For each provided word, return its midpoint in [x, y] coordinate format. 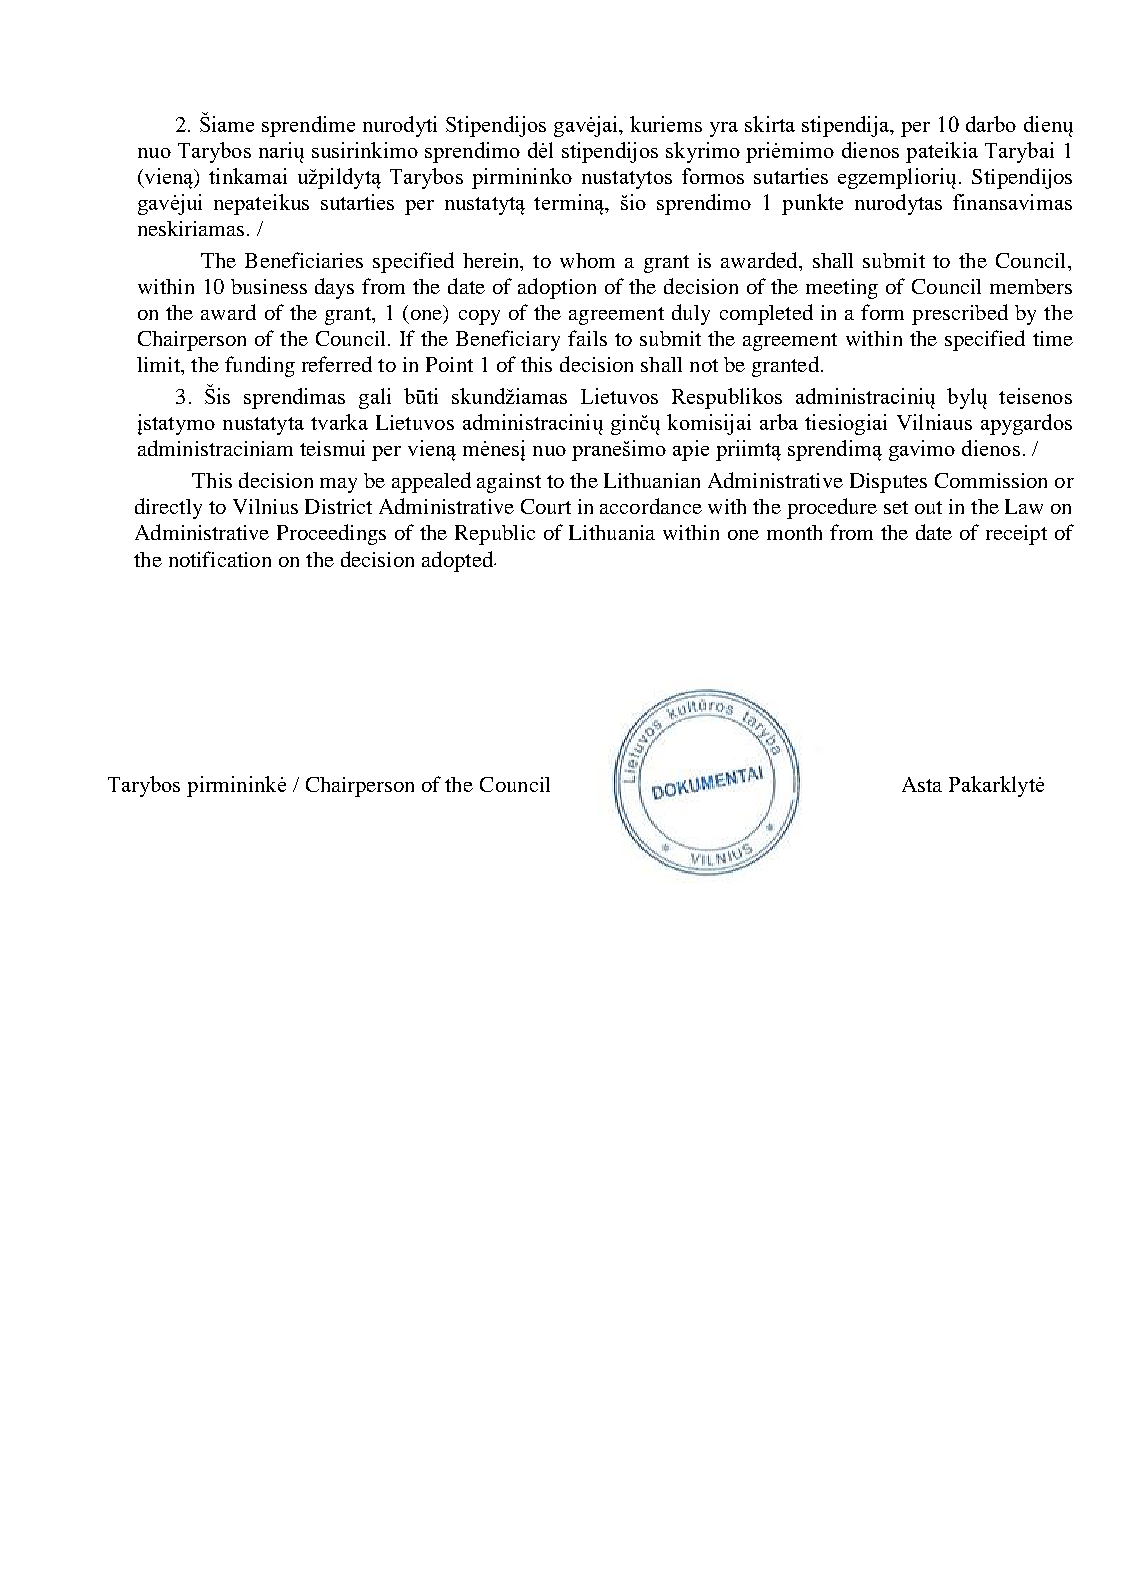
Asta [922, 784]
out [928, 507]
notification [220, 559]
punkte [812, 204]
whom [587, 260]
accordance [651, 506]
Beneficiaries [304, 260]
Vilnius [265, 506]
